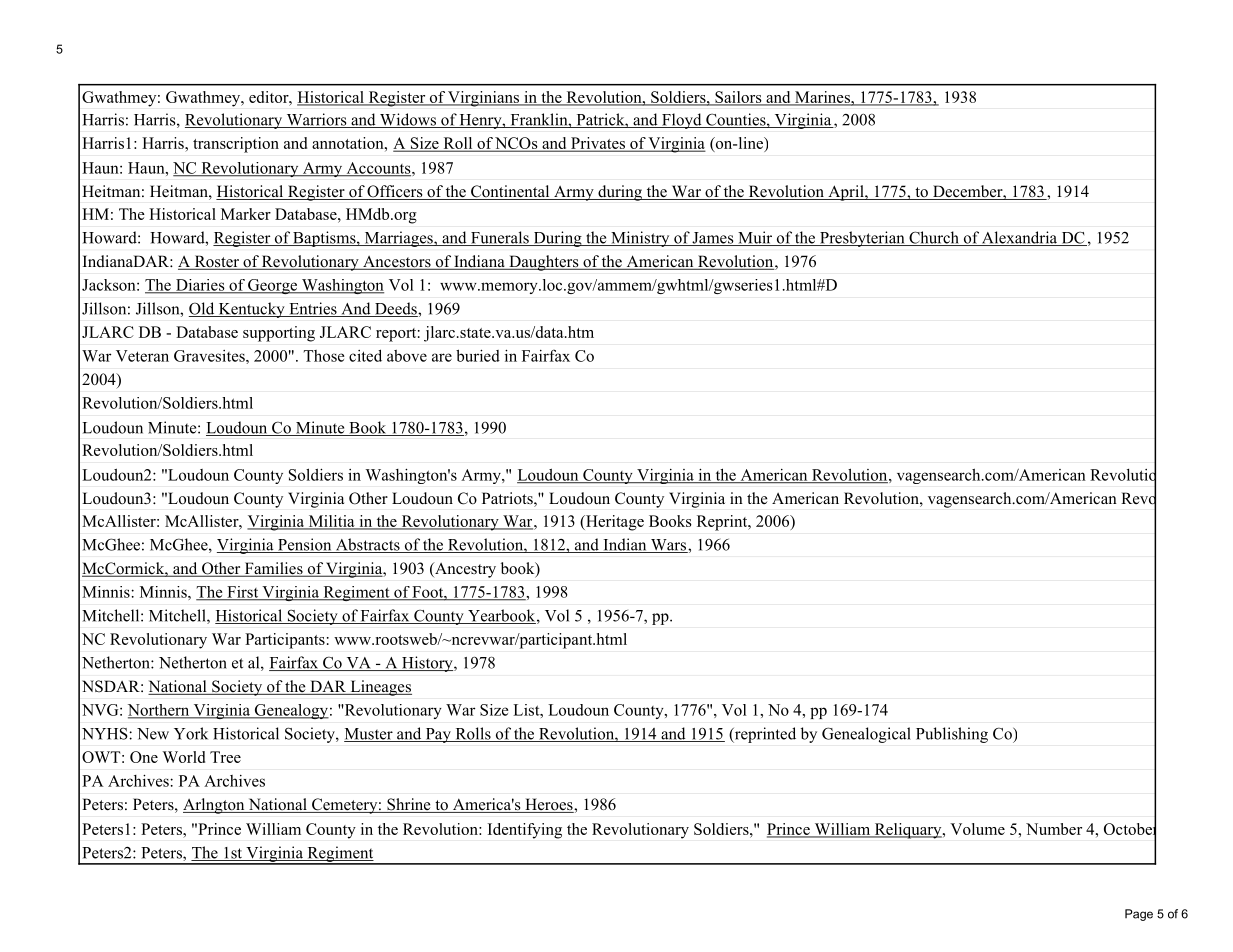 Image resolution: width=1233 pixels, height=952 pixels. Describe the element at coordinates (1020, 238) in the screenshot. I see `Alexandria` at that location.
